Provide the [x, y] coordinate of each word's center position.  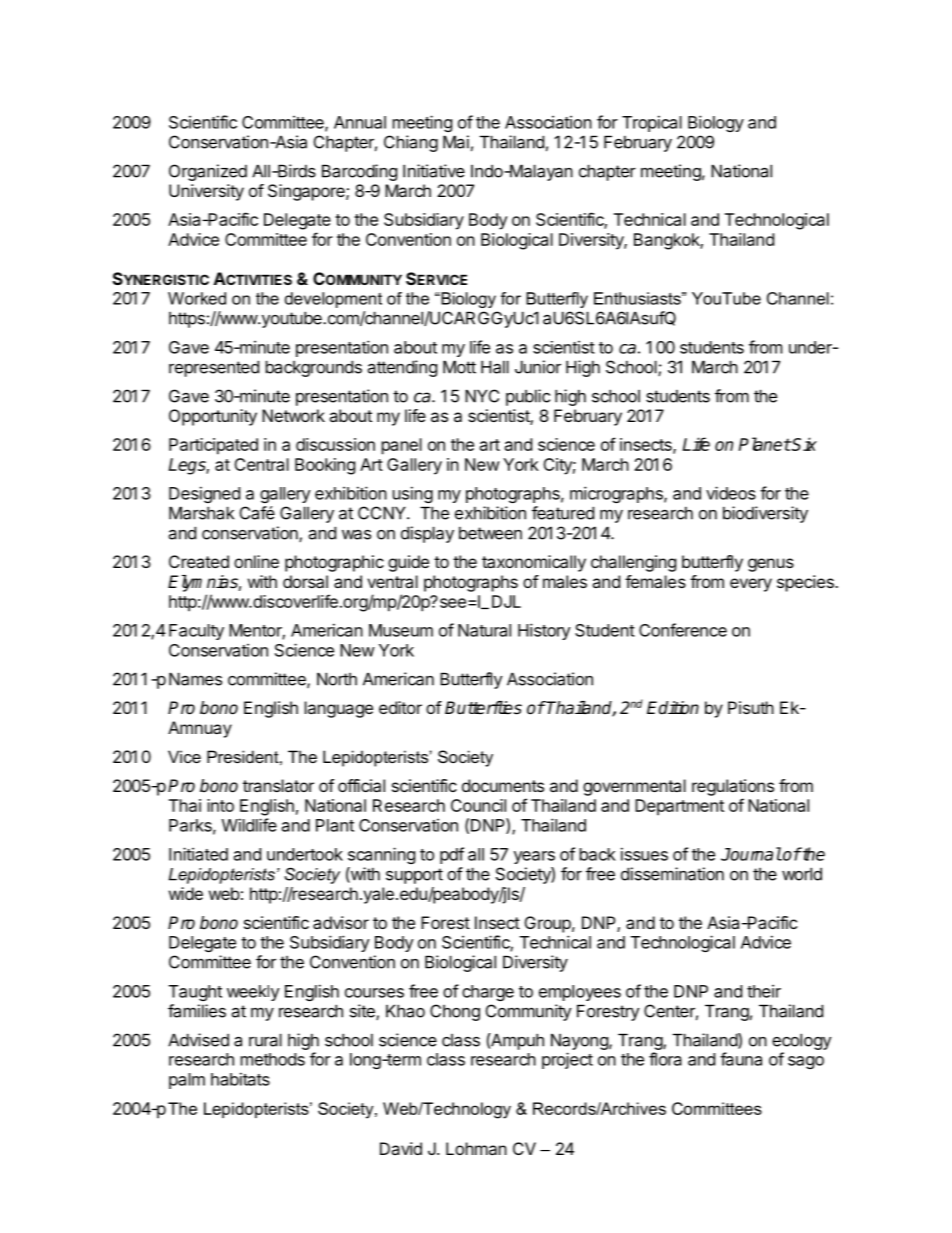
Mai [456, 142]
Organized [208, 172]
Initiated [198, 854]
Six [804, 444]
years [534, 857]
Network [293, 415]
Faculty [196, 632]
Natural [484, 630]
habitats [240, 1079]
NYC [482, 396]
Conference [683, 630]
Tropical [652, 123]
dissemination [672, 874]
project [567, 1060]
